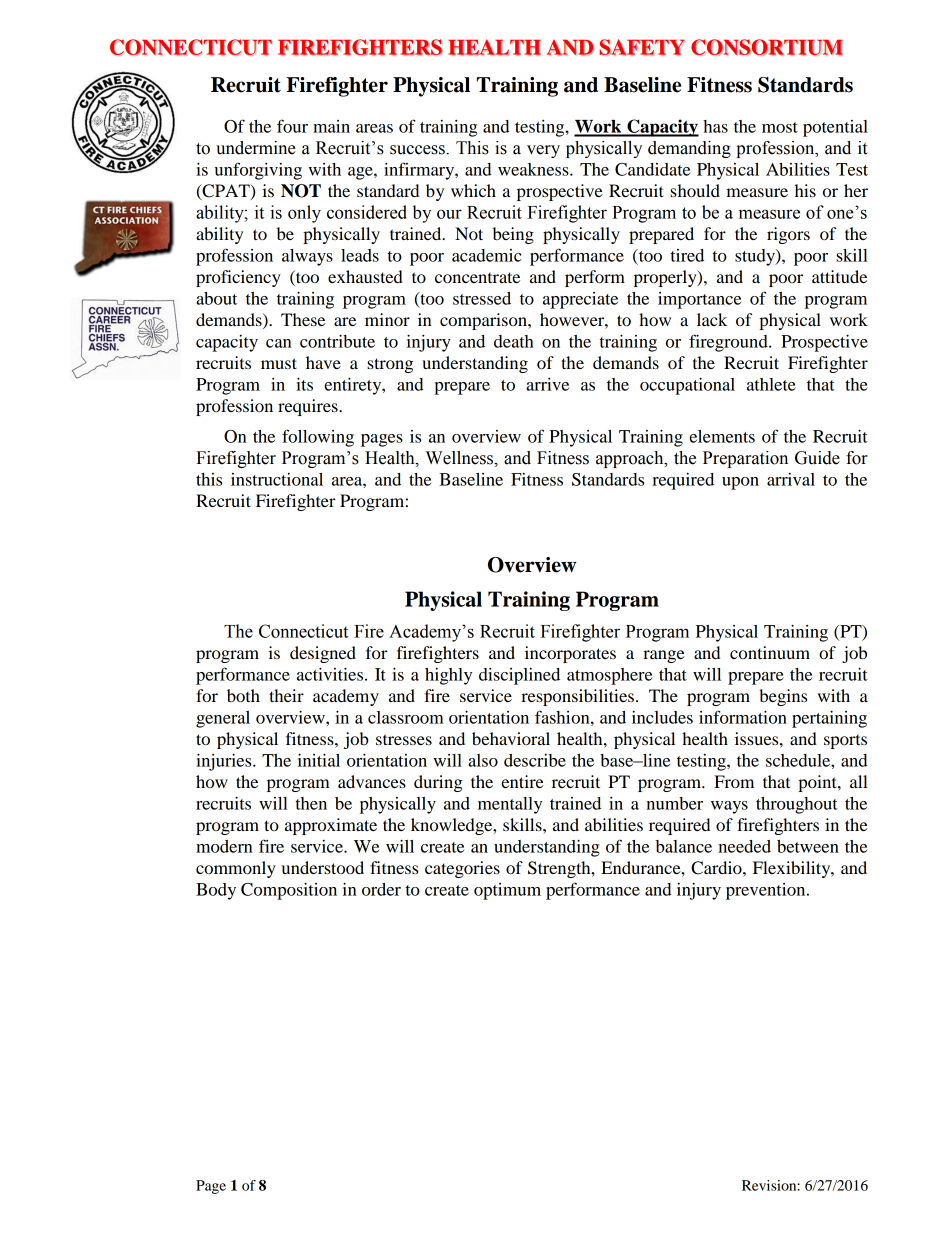 Image resolution: width=952 pixels, height=1233 pixels. What do you see at coordinates (770, 652) in the document?
I see `continuum` at bounding box center [770, 652].
